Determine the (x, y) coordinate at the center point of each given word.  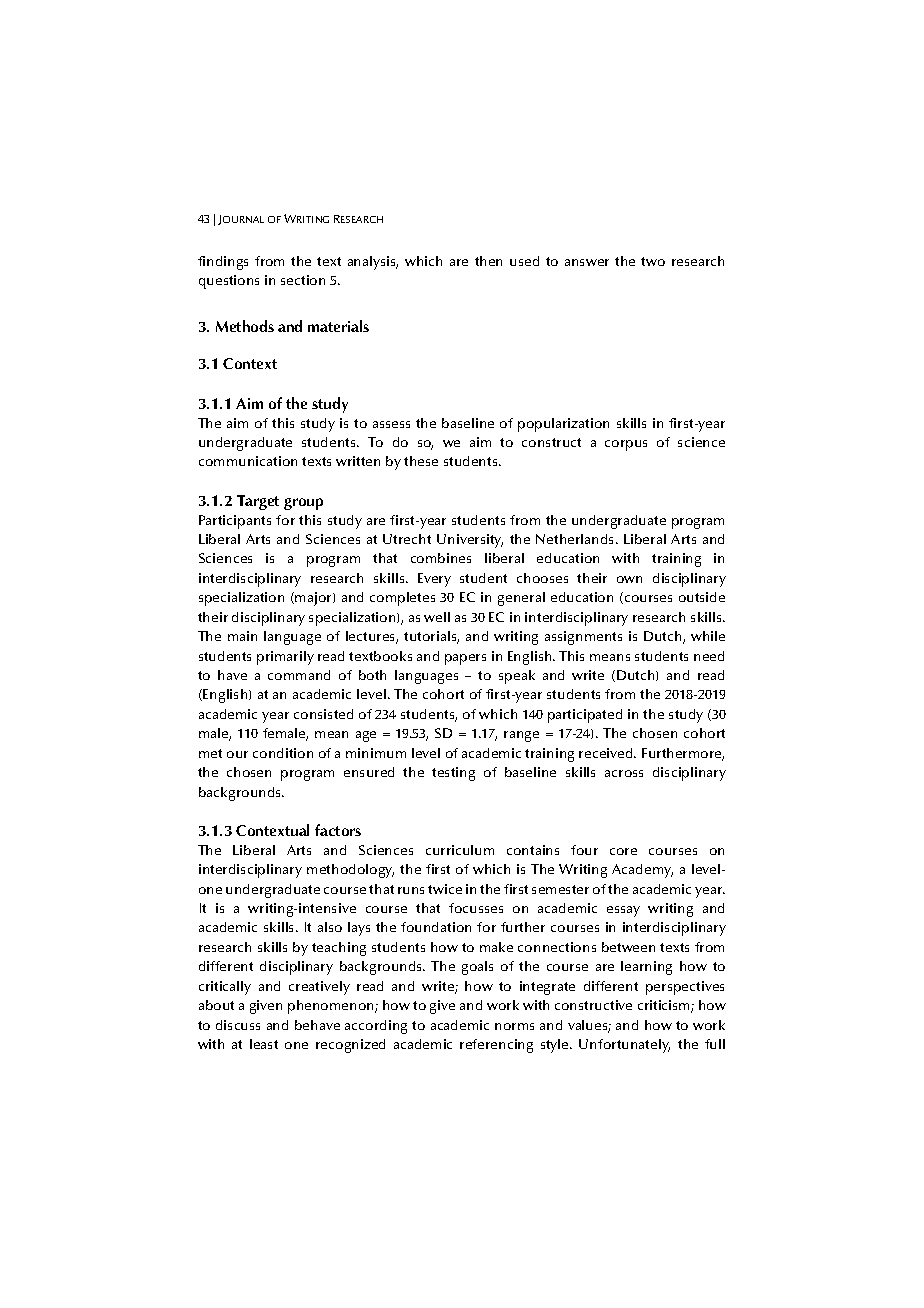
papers (465, 659)
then (488, 261)
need (709, 656)
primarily (285, 658)
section (303, 280)
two (653, 261)
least (264, 1044)
